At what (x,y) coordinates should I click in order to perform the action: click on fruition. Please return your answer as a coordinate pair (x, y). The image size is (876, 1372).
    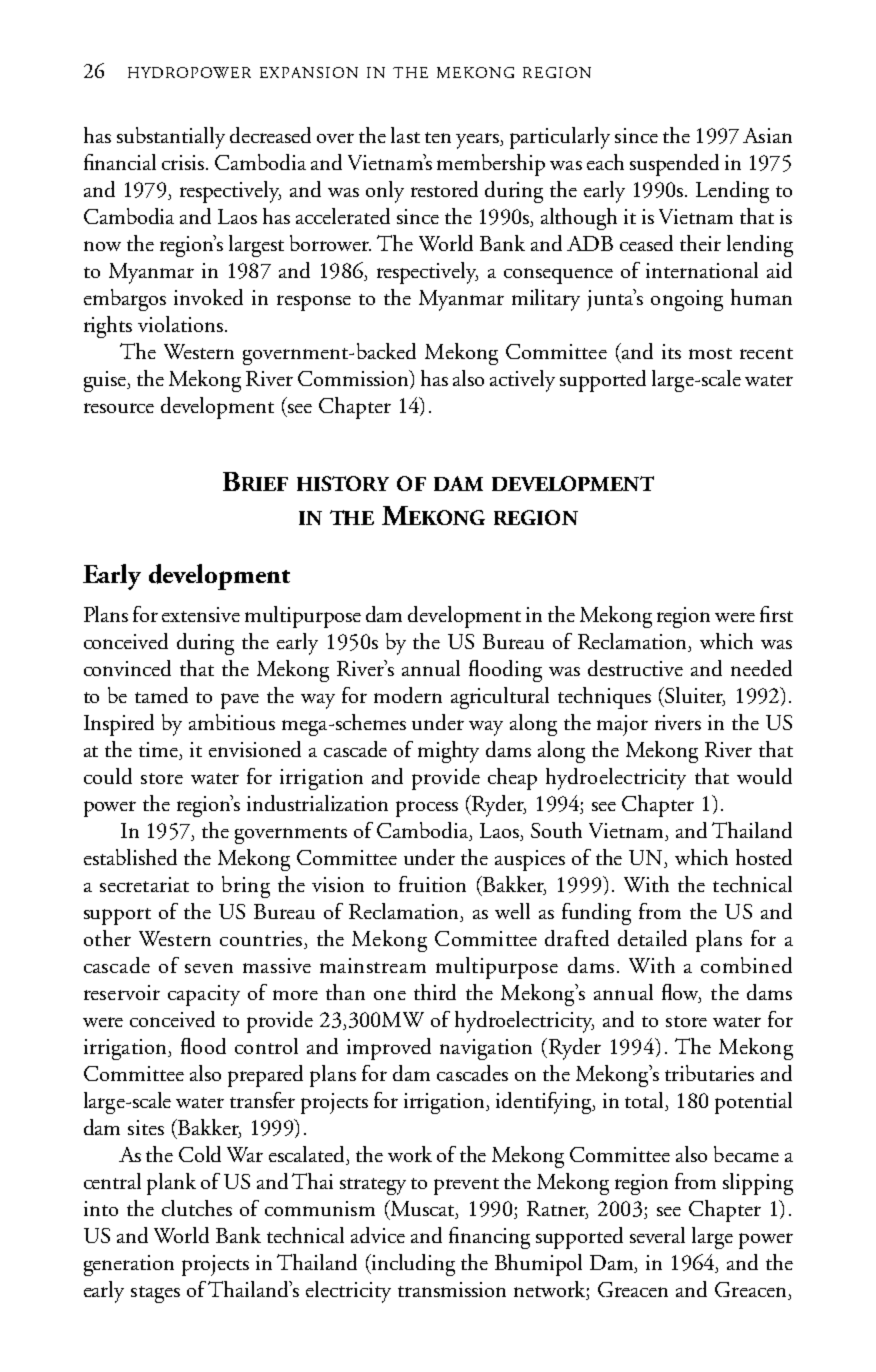
    Looking at the image, I should click on (432, 884).
